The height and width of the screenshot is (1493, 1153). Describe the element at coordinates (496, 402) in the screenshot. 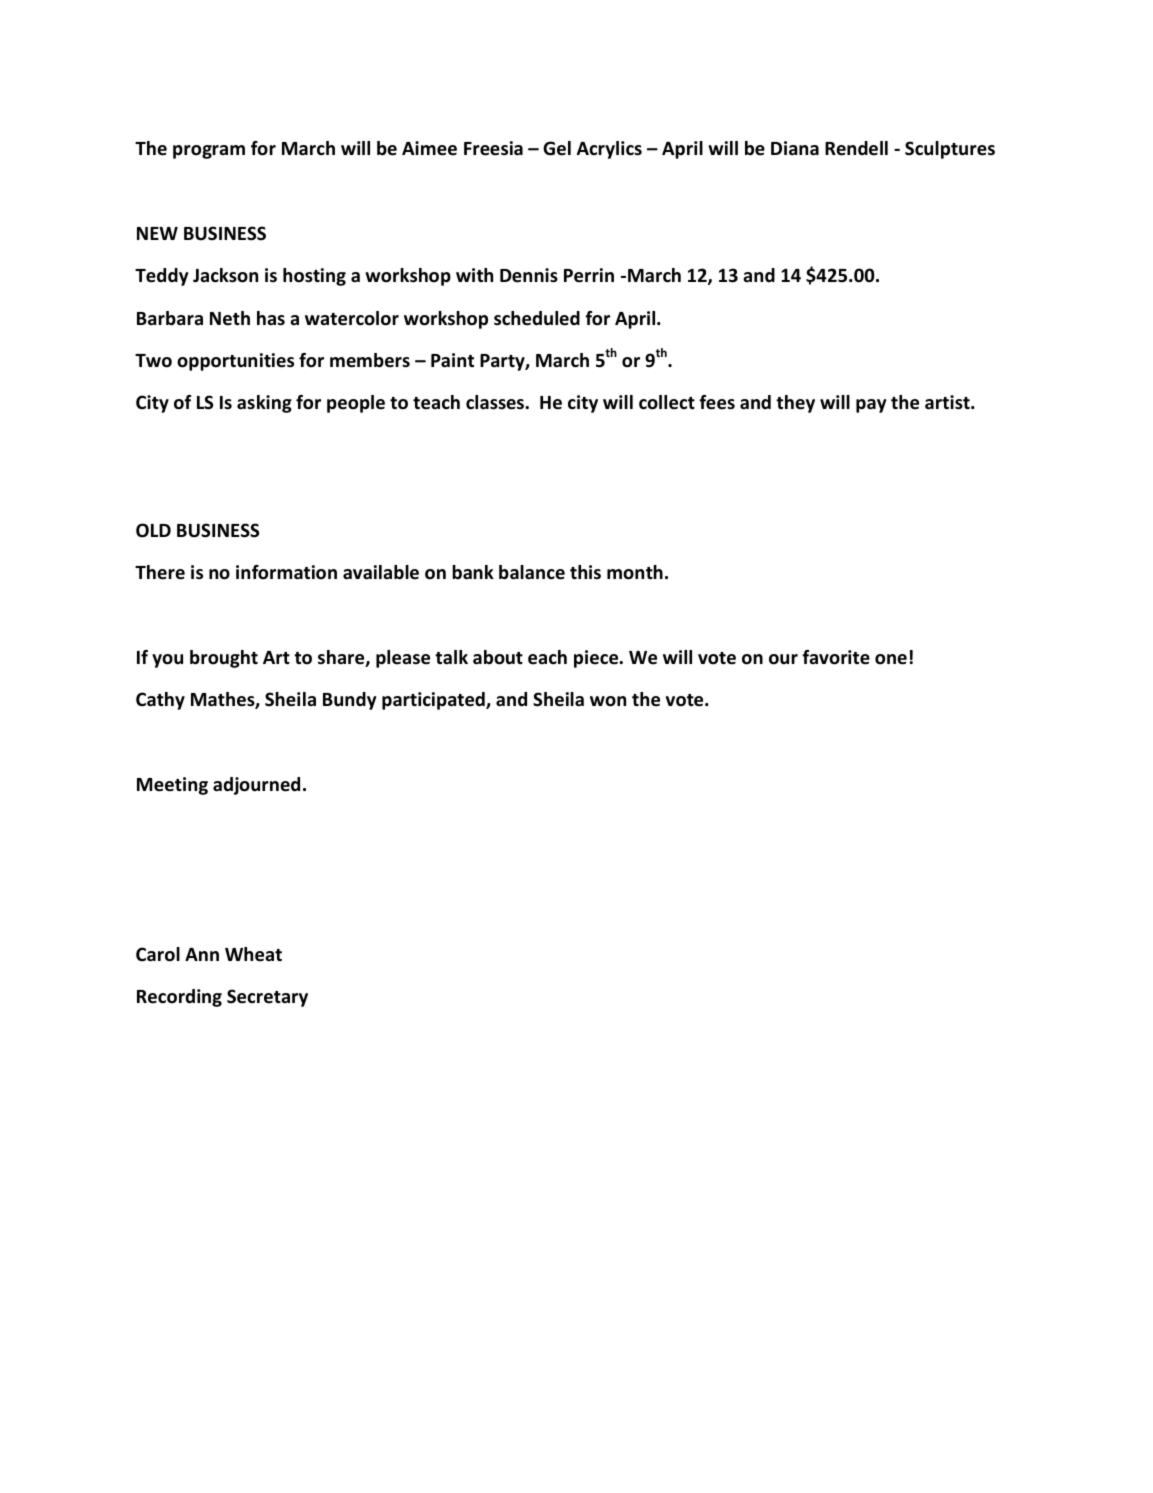

I see `classes` at that location.
